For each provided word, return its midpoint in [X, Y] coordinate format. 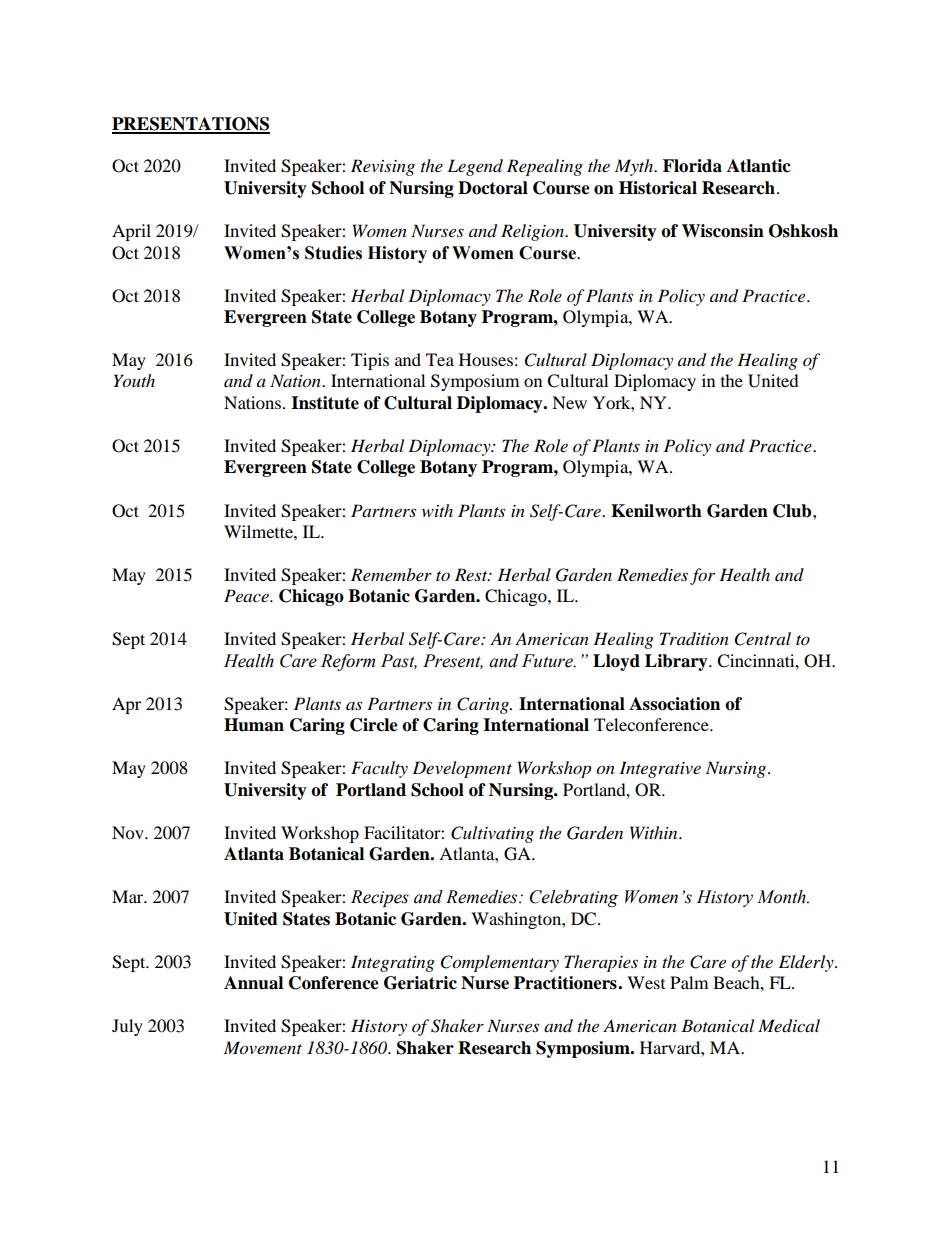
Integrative [660, 769]
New [569, 402]
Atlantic [759, 166]
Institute [325, 403]
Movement [263, 1048]
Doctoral [493, 188]
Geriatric [420, 983]
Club [793, 511]
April [131, 232]
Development [462, 769]
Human [254, 725]
